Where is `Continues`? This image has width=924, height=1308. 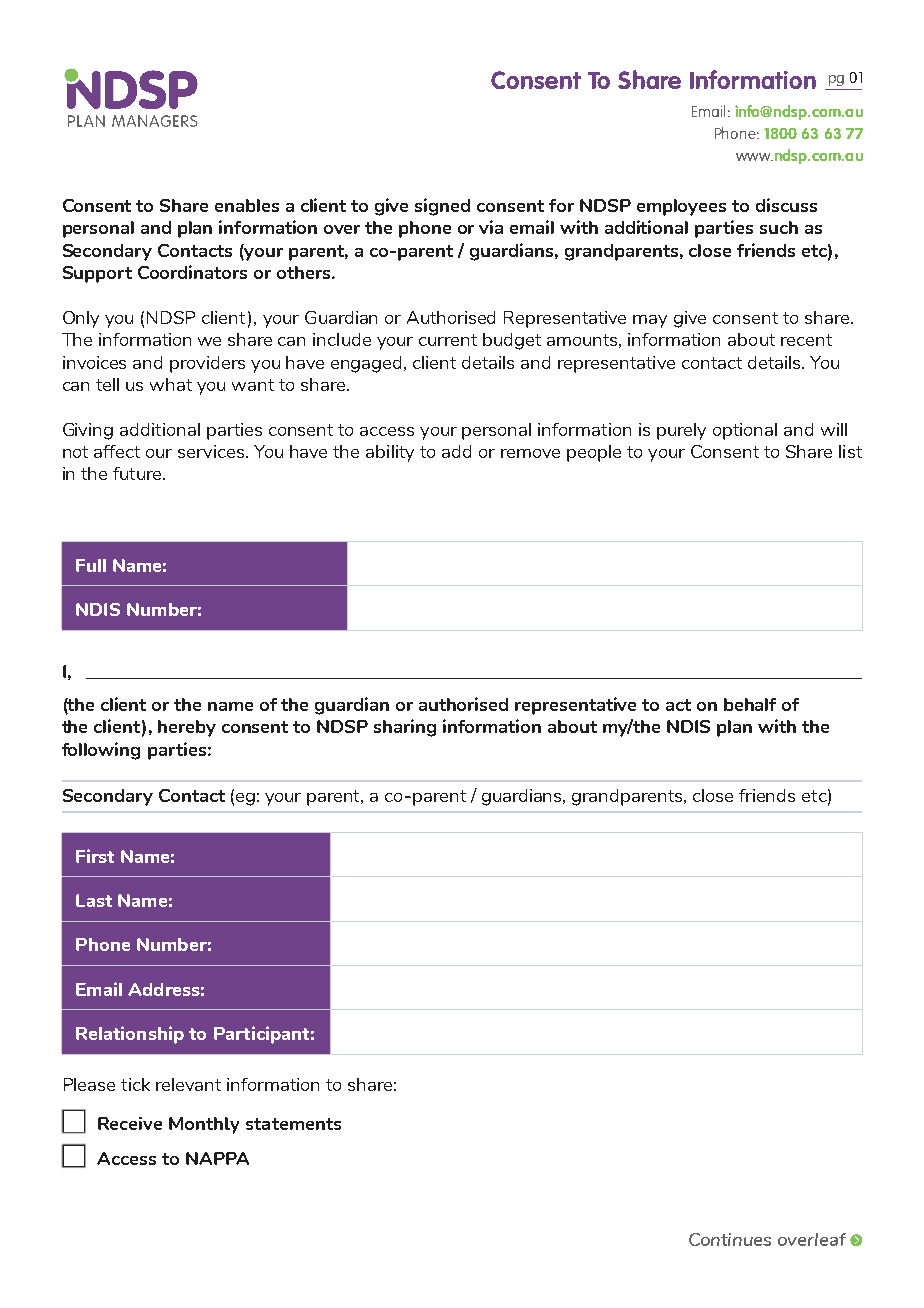 Continues is located at coordinates (730, 1239).
